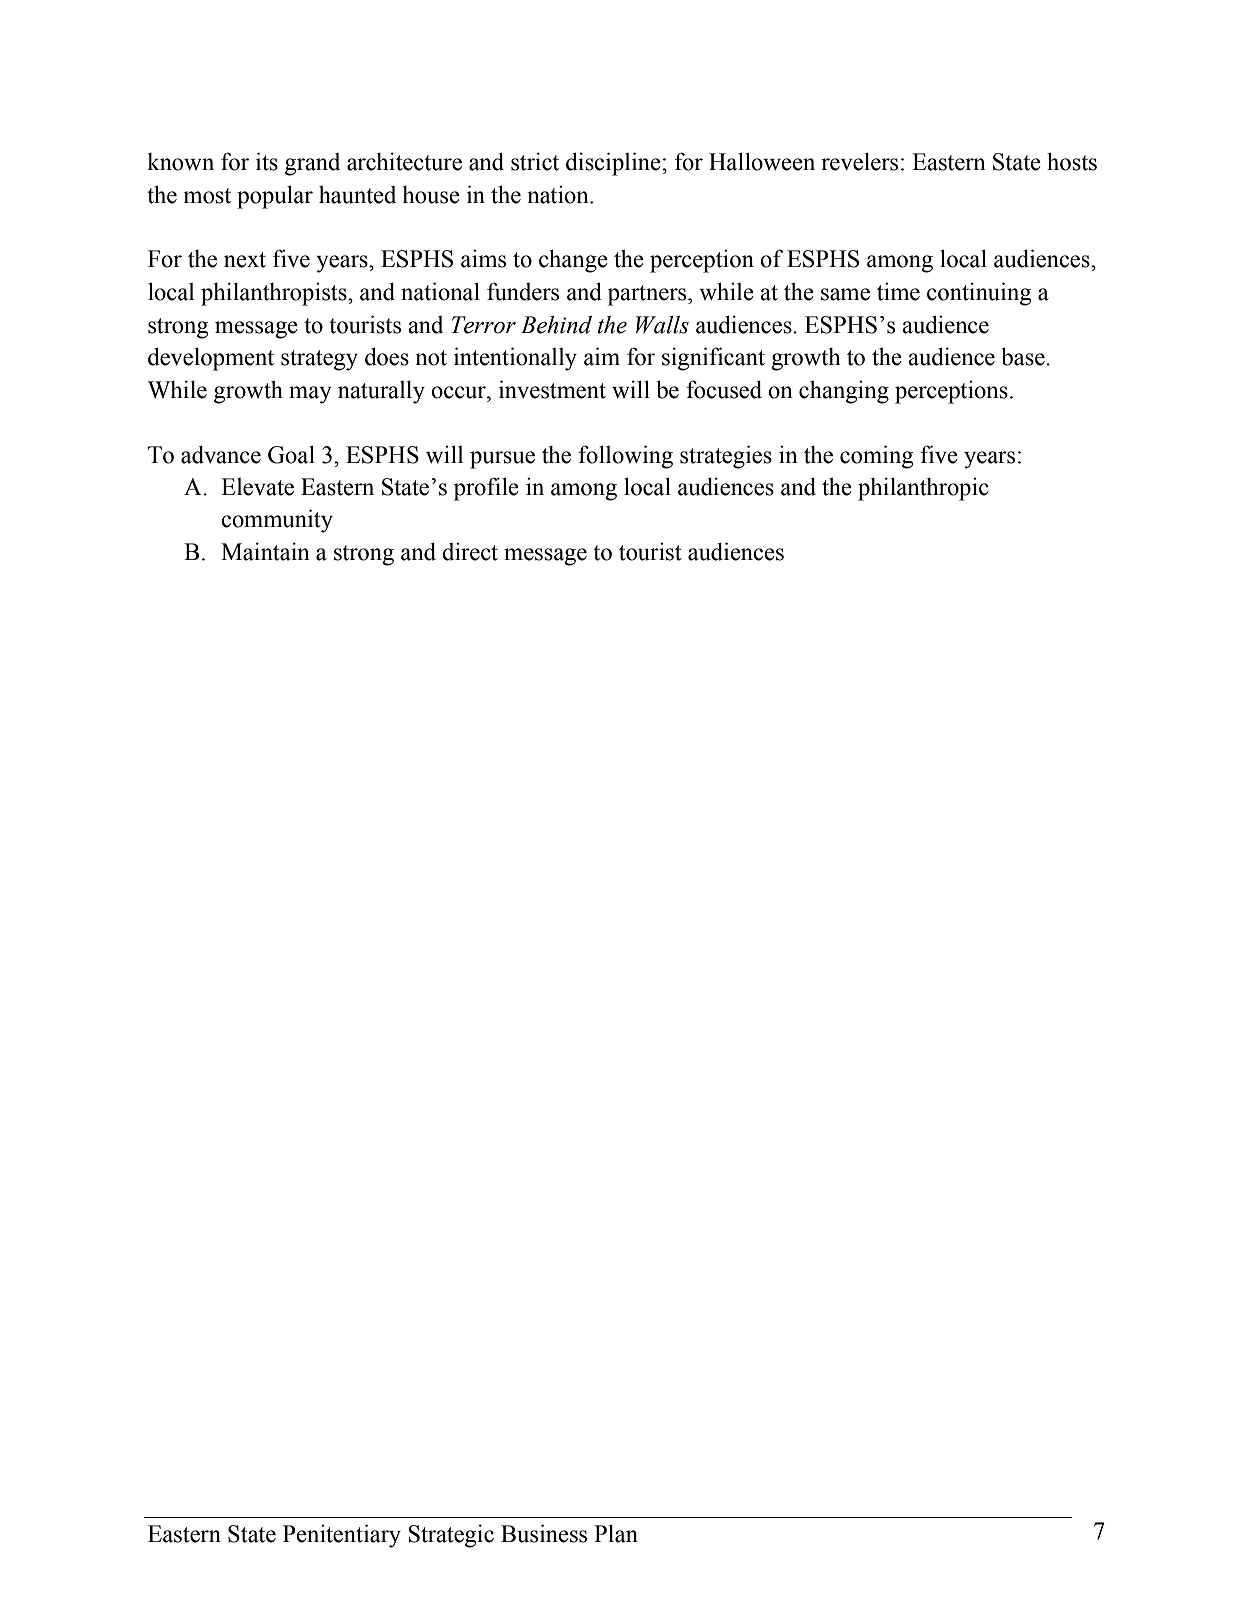  What do you see at coordinates (859, 161) in the image?
I see `revelers` at bounding box center [859, 161].
